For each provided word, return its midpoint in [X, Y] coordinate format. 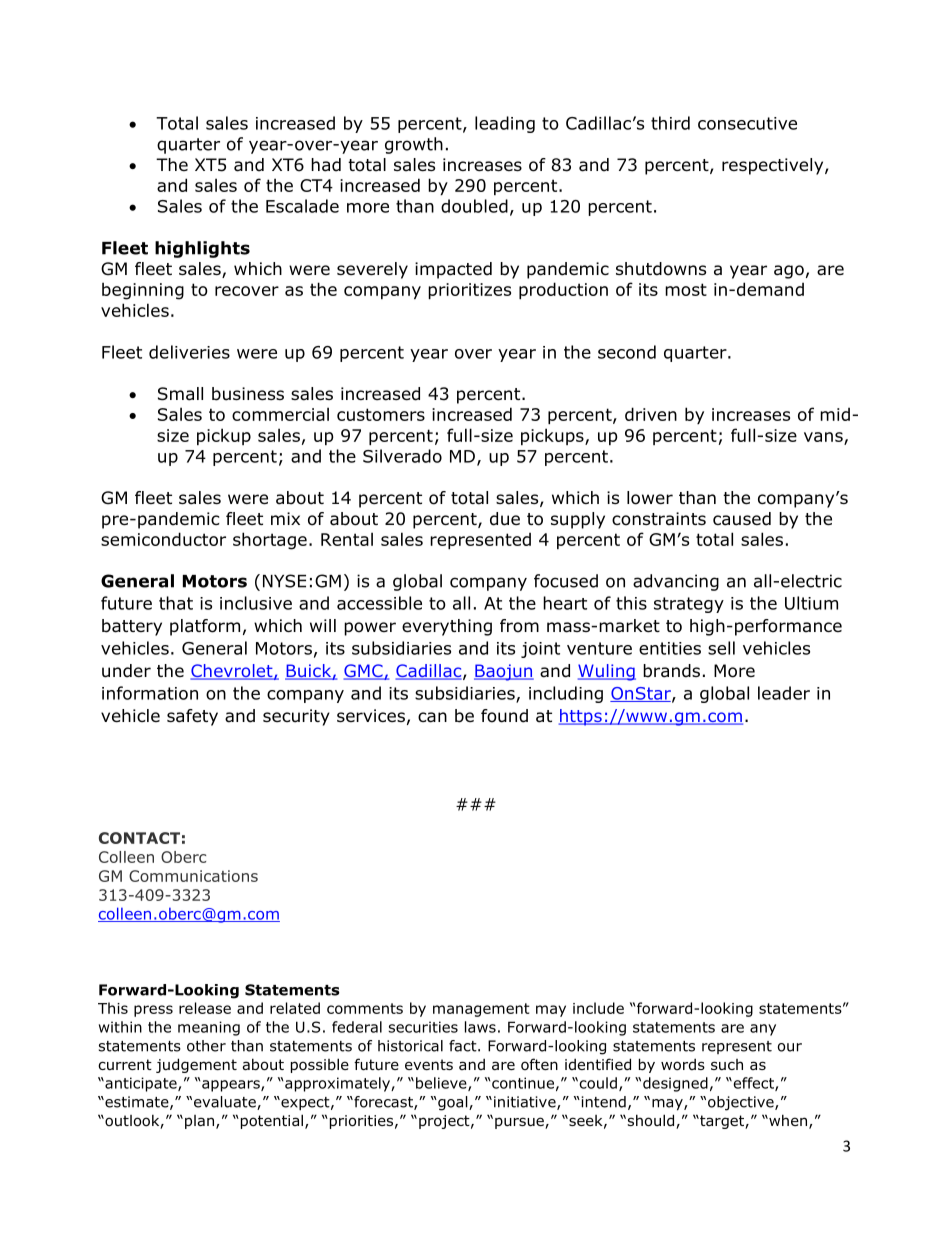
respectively [774, 166]
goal [453, 1103]
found [504, 716]
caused [742, 519]
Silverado [402, 456]
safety [192, 717]
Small [180, 394]
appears [231, 1086]
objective [742, 1103]
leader [784, 693]
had [326, 165]
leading [505, 124]
